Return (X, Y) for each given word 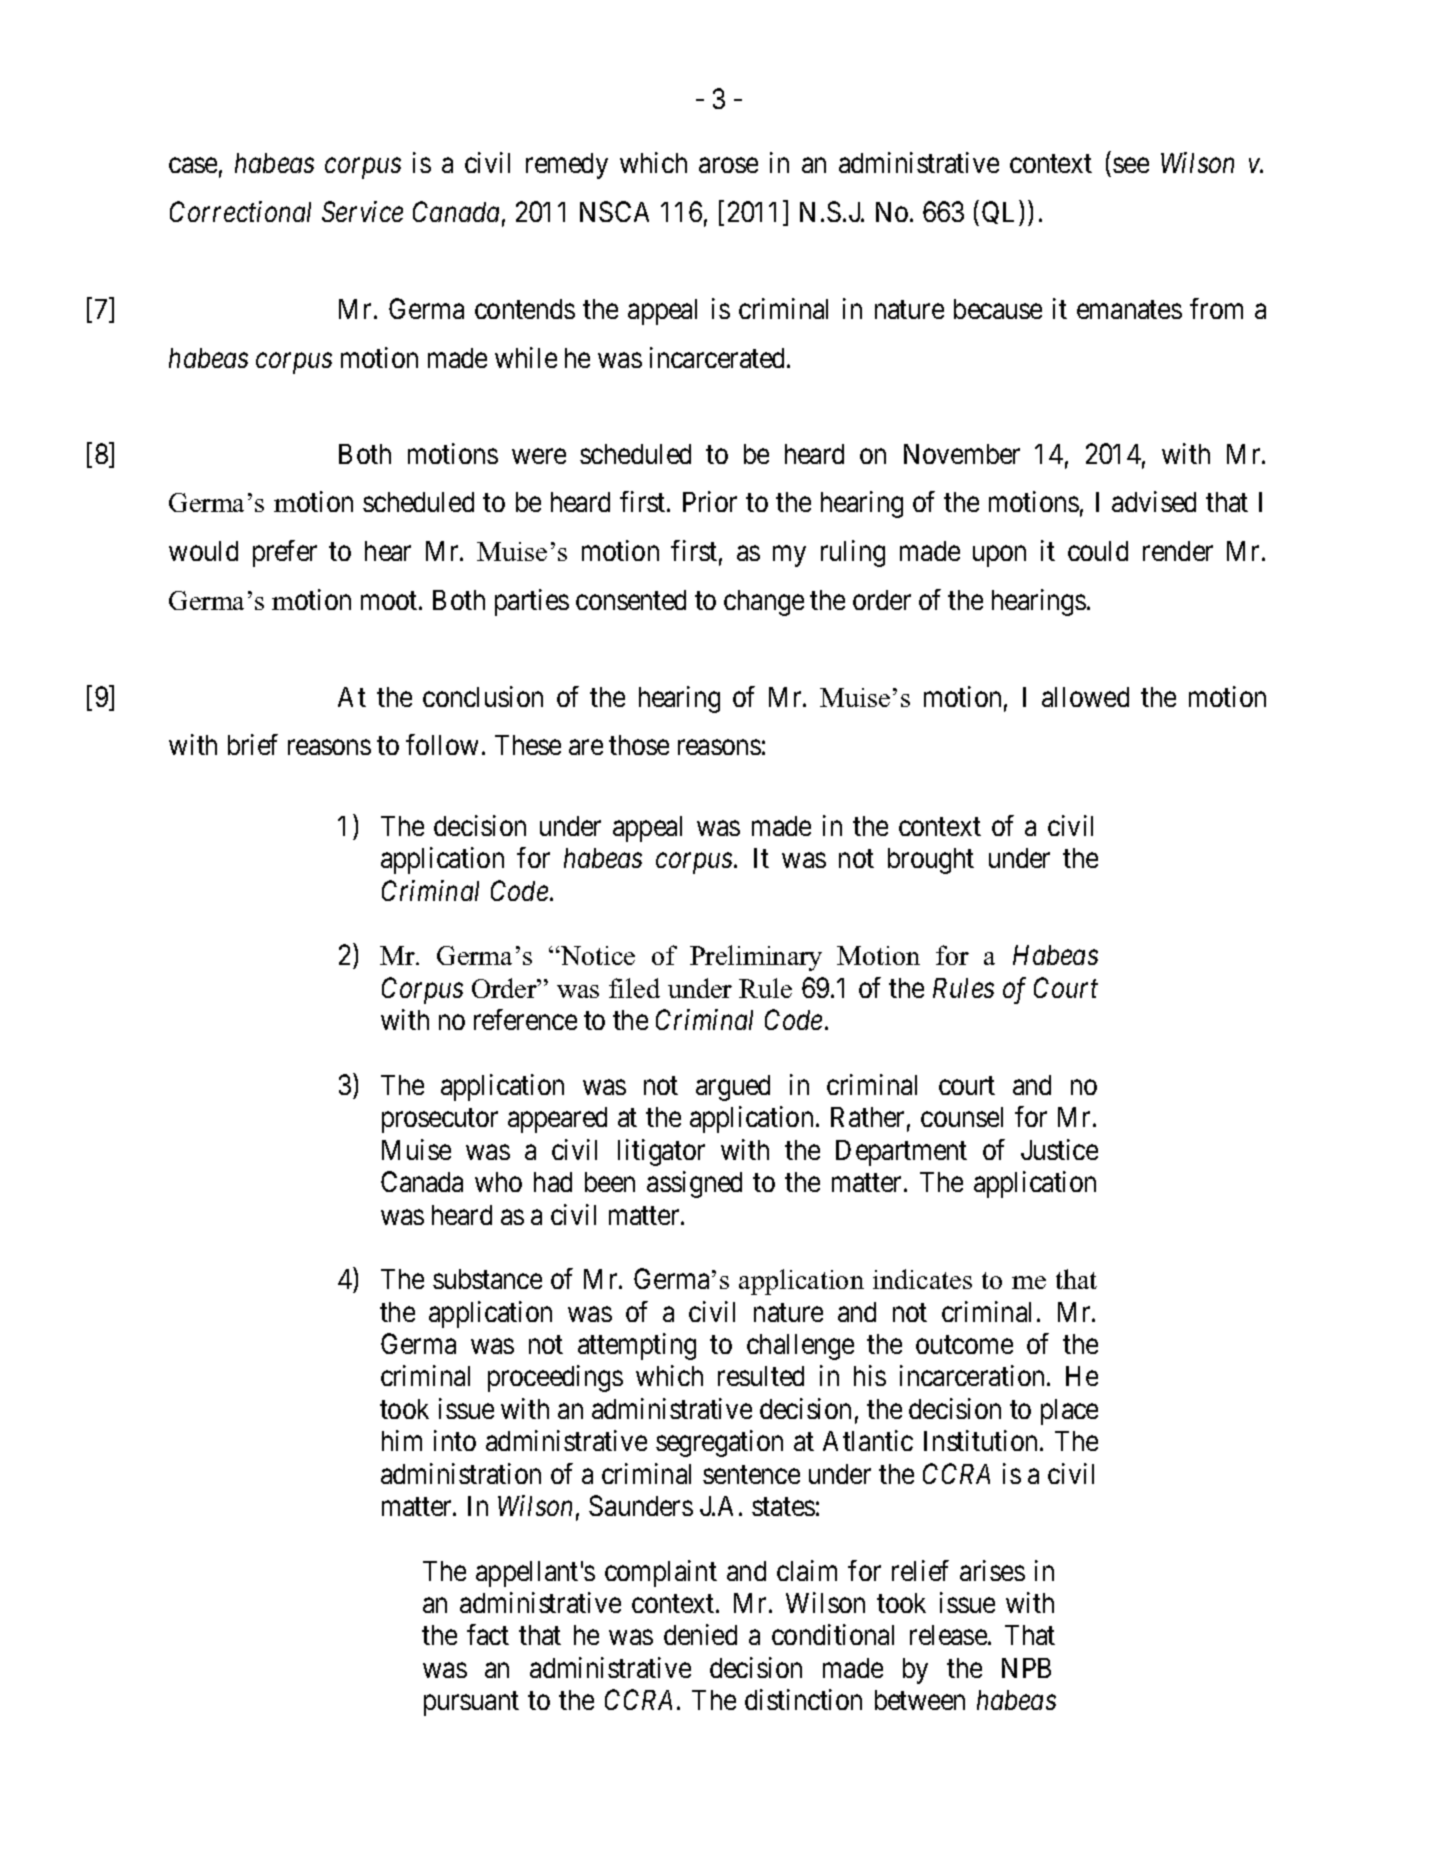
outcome (964, 1345)
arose (728, 166)
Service (362, 211)
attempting (637, 1346)
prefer (285, 553)
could (1098, 551)
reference (525, 1019)
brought (931, 861)
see (1131, 166)
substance (487, 1279)
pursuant (471, 1704)
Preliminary (756, 958)
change (764, 603)
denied (700, 1634)
